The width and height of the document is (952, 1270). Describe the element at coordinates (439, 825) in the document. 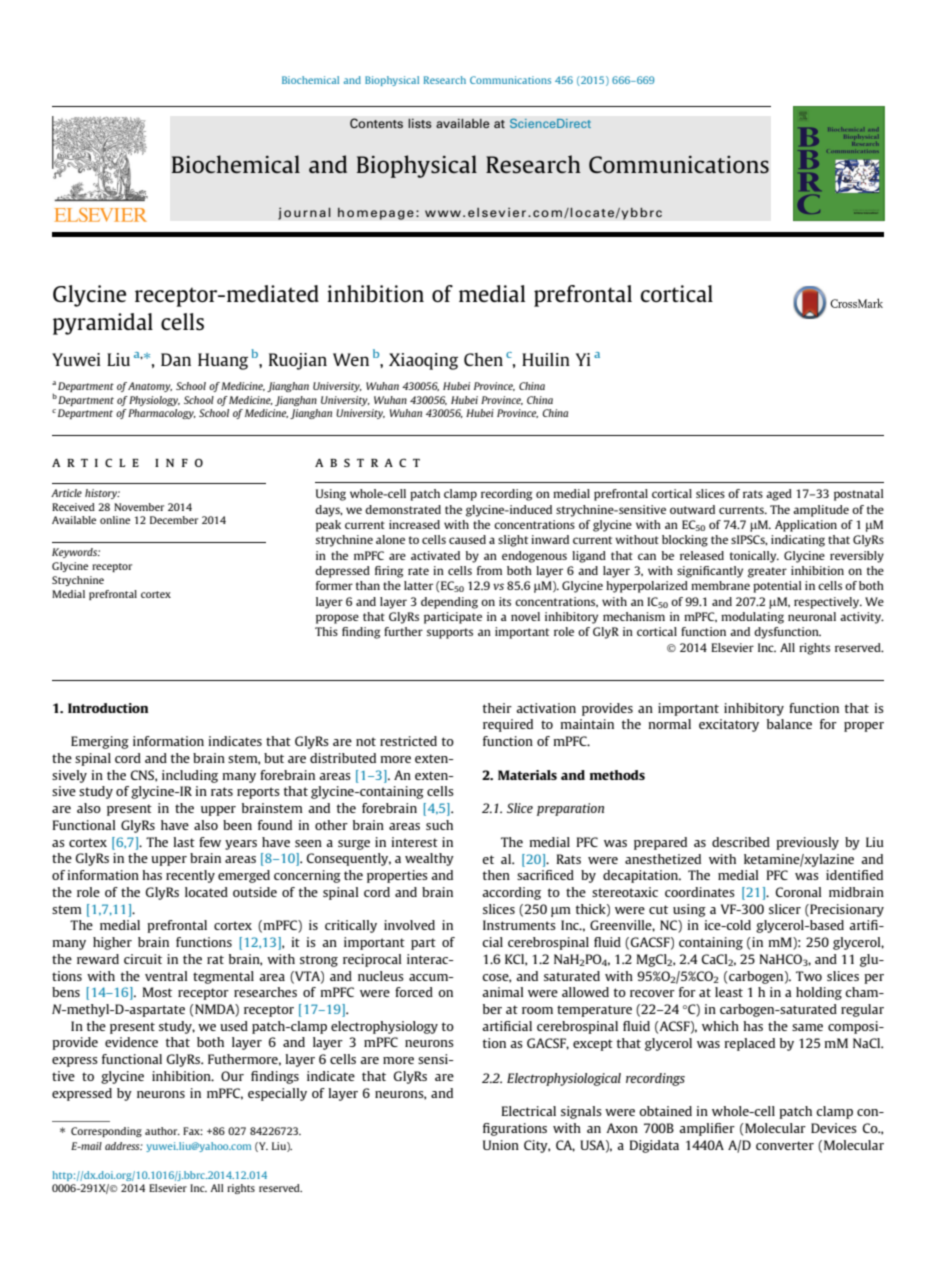

I see `such` at that location.
